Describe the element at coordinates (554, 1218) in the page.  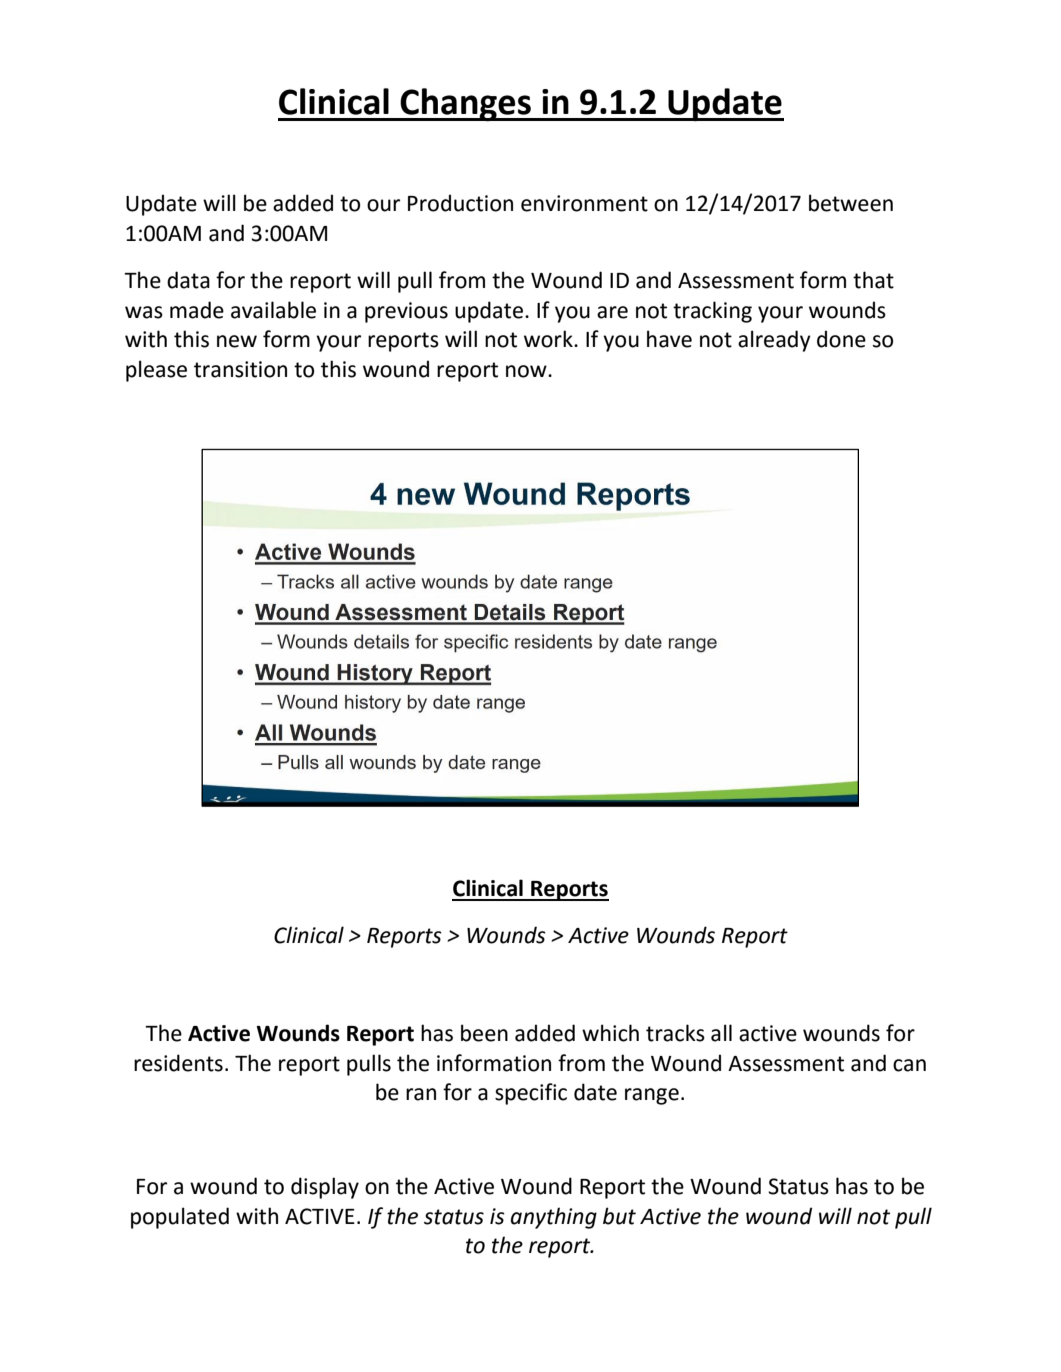
I see `anything` at that location.
